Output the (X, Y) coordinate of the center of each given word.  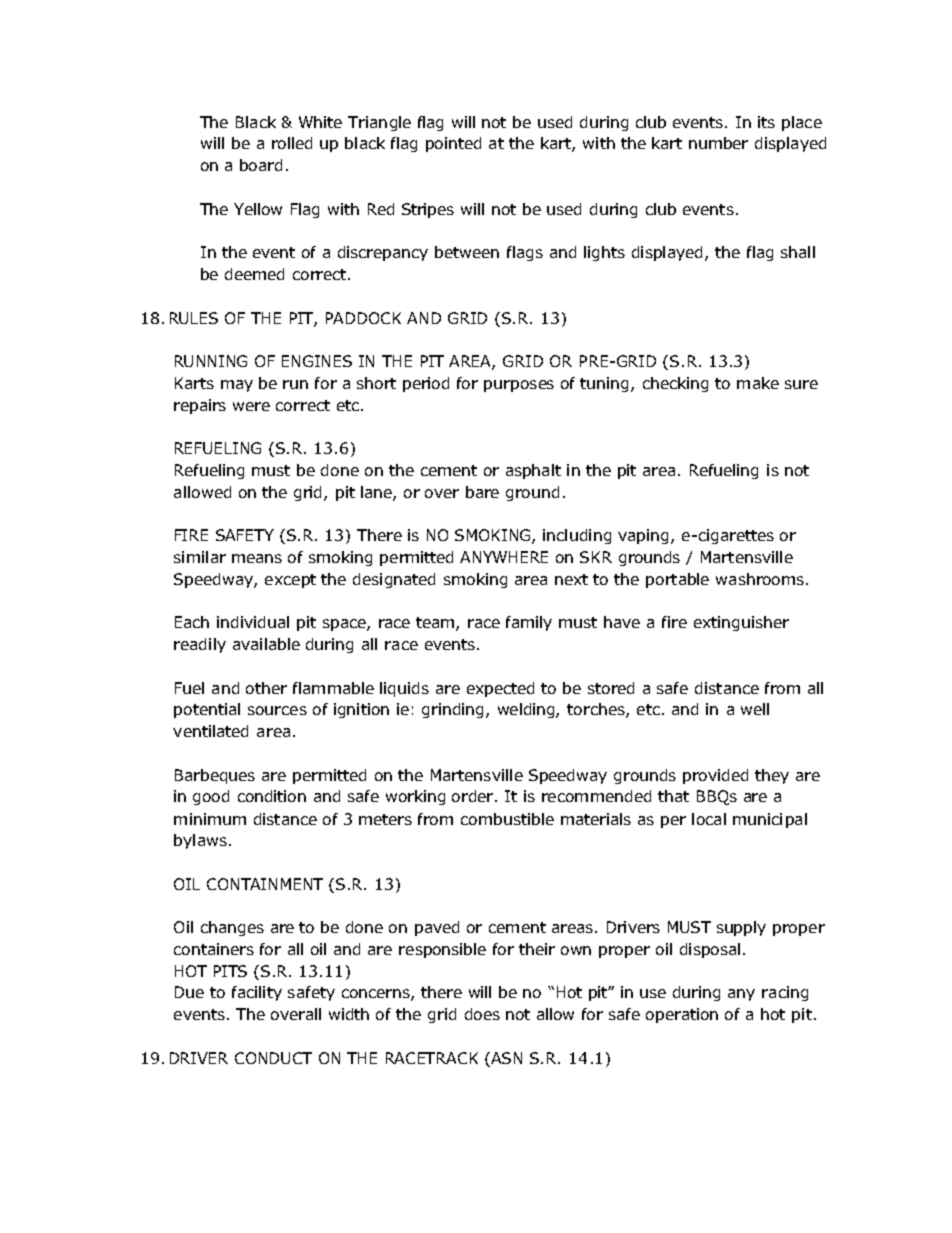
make (758, 383)
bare (482, 492)
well (755, 709)
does (482, 1014)
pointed (453, 144)
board (261, 165)
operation (682, 1015)
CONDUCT (273, 1058)
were (251, 406)
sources (277, 710)
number (718, 143)
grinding (454, 710)
